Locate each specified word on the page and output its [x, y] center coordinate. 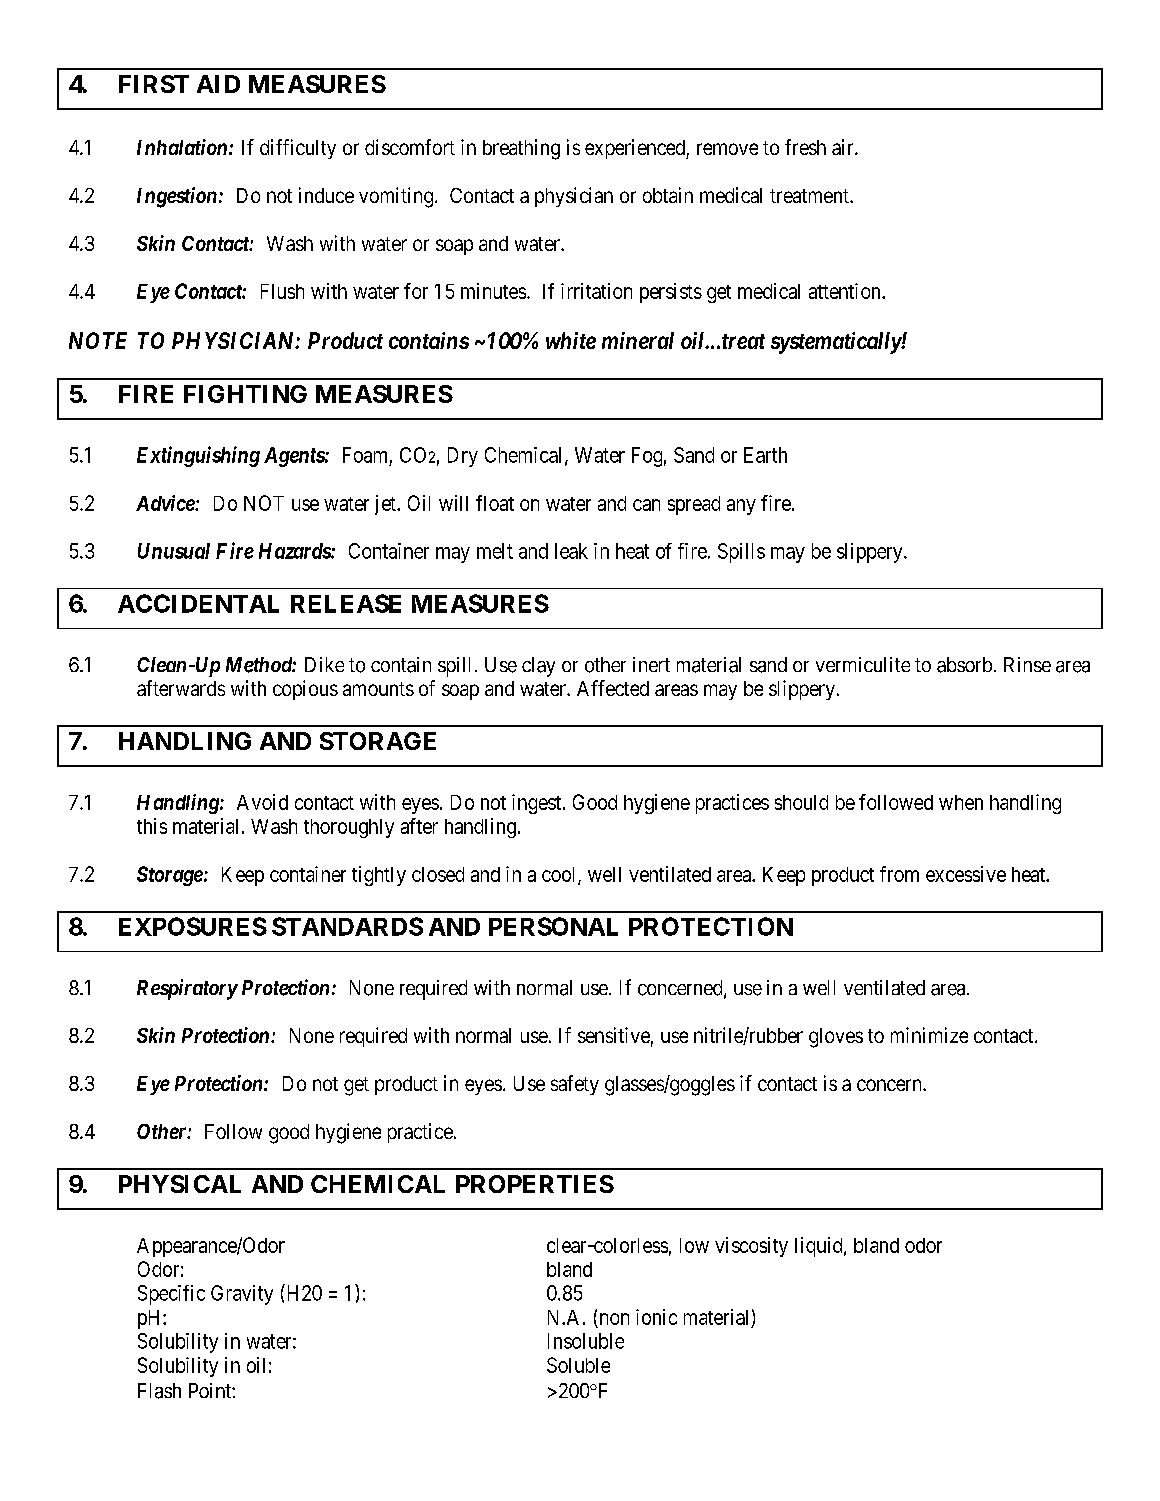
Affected [613, 688]
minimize [929, 1035]
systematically [836, 343]
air [844, 147]
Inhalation [183, 147]
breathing [521, 149]
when [961, 802]
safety [575, 1085]
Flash [159, 1391]
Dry [463, 457]
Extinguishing [198, 456]
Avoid [262, 802]
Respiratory [187, 989]
